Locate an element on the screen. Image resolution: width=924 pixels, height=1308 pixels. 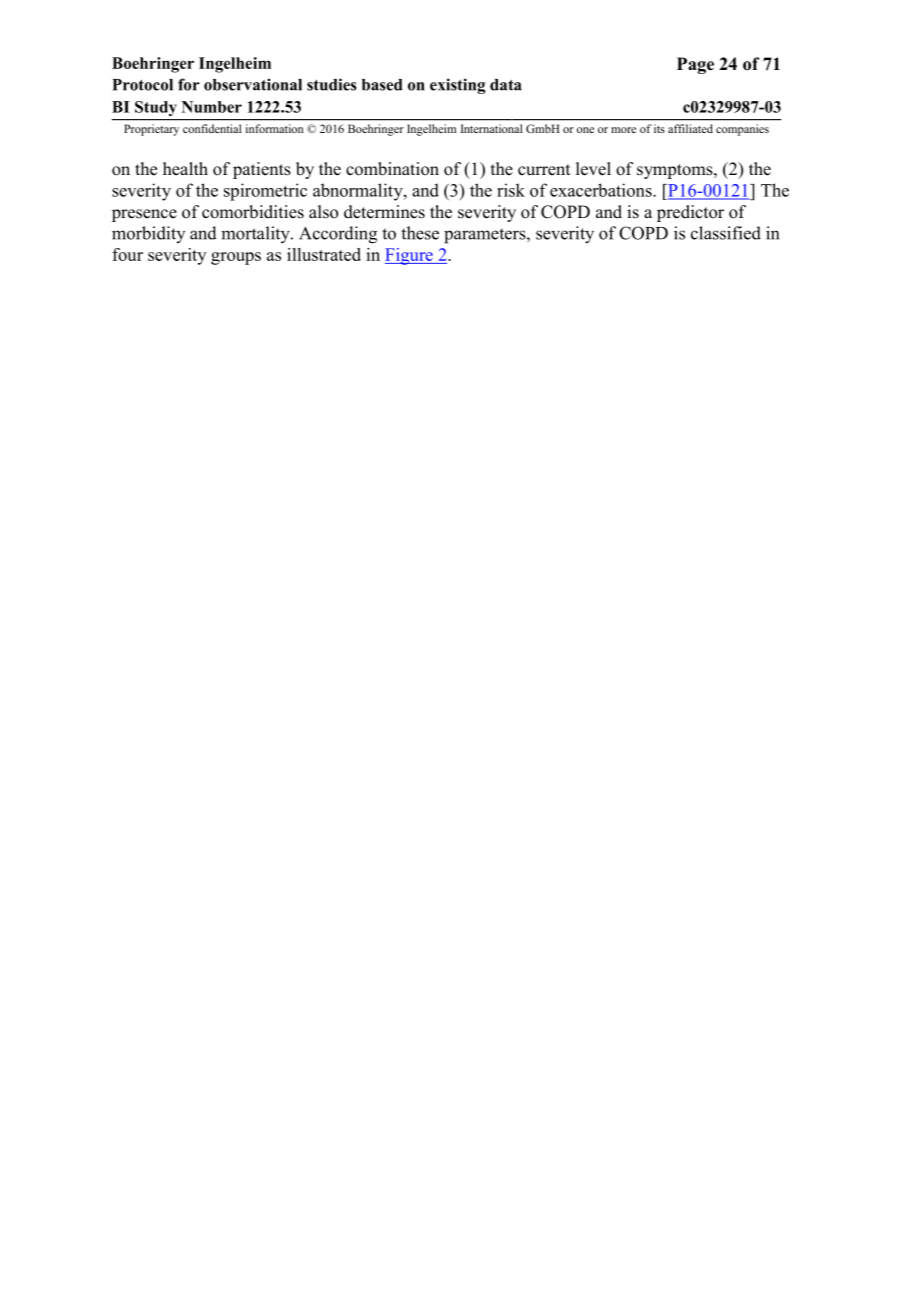
International is located at coordinates (491, 128).
